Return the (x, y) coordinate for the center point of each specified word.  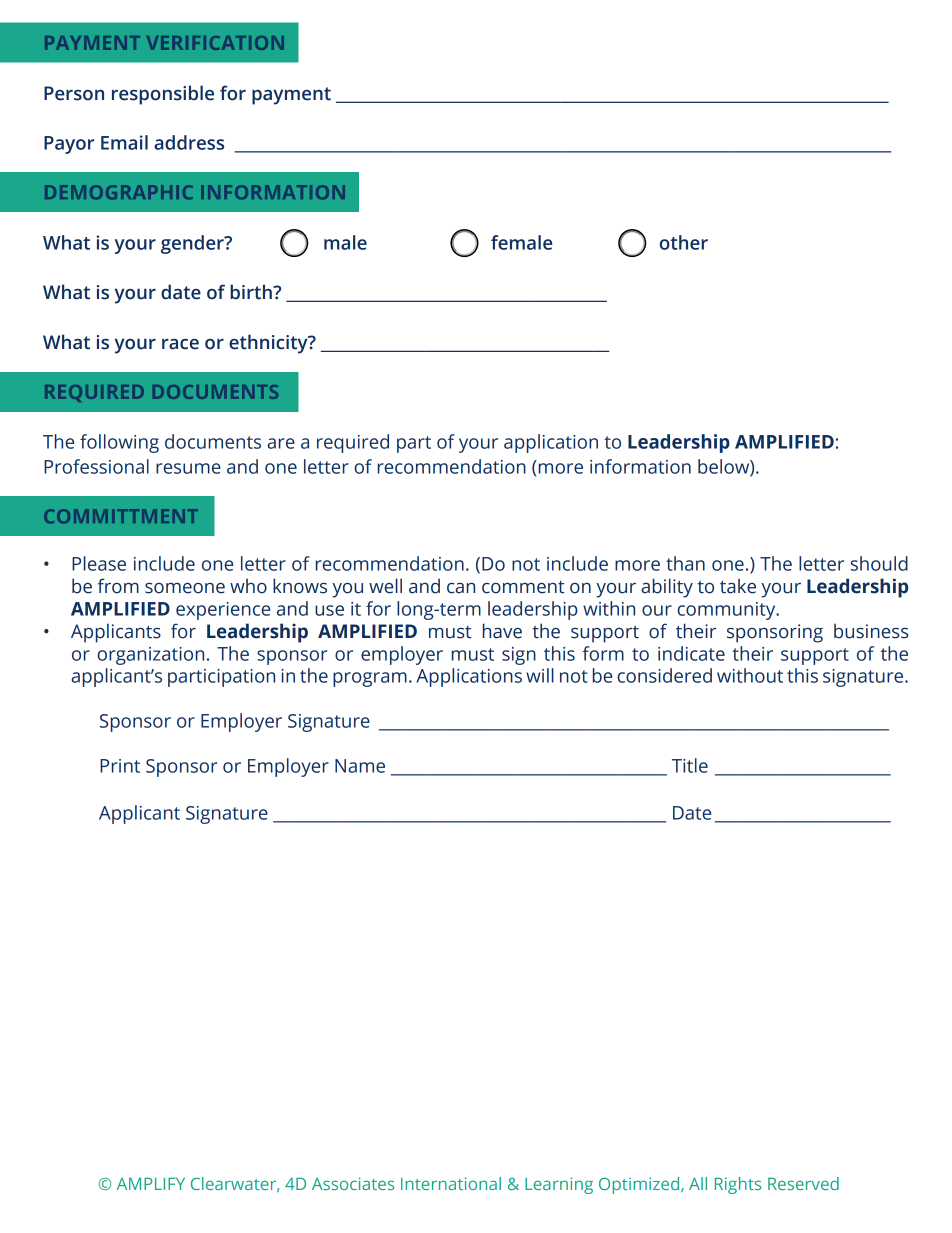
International (451, 1183)
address (189, 142)
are (281, 443)
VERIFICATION (215, 43)
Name (360, 766)
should (879, 563)
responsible (163, 95)
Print (120, 766)
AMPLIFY (151, 1184)
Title (690, 765)
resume (188, 468)
